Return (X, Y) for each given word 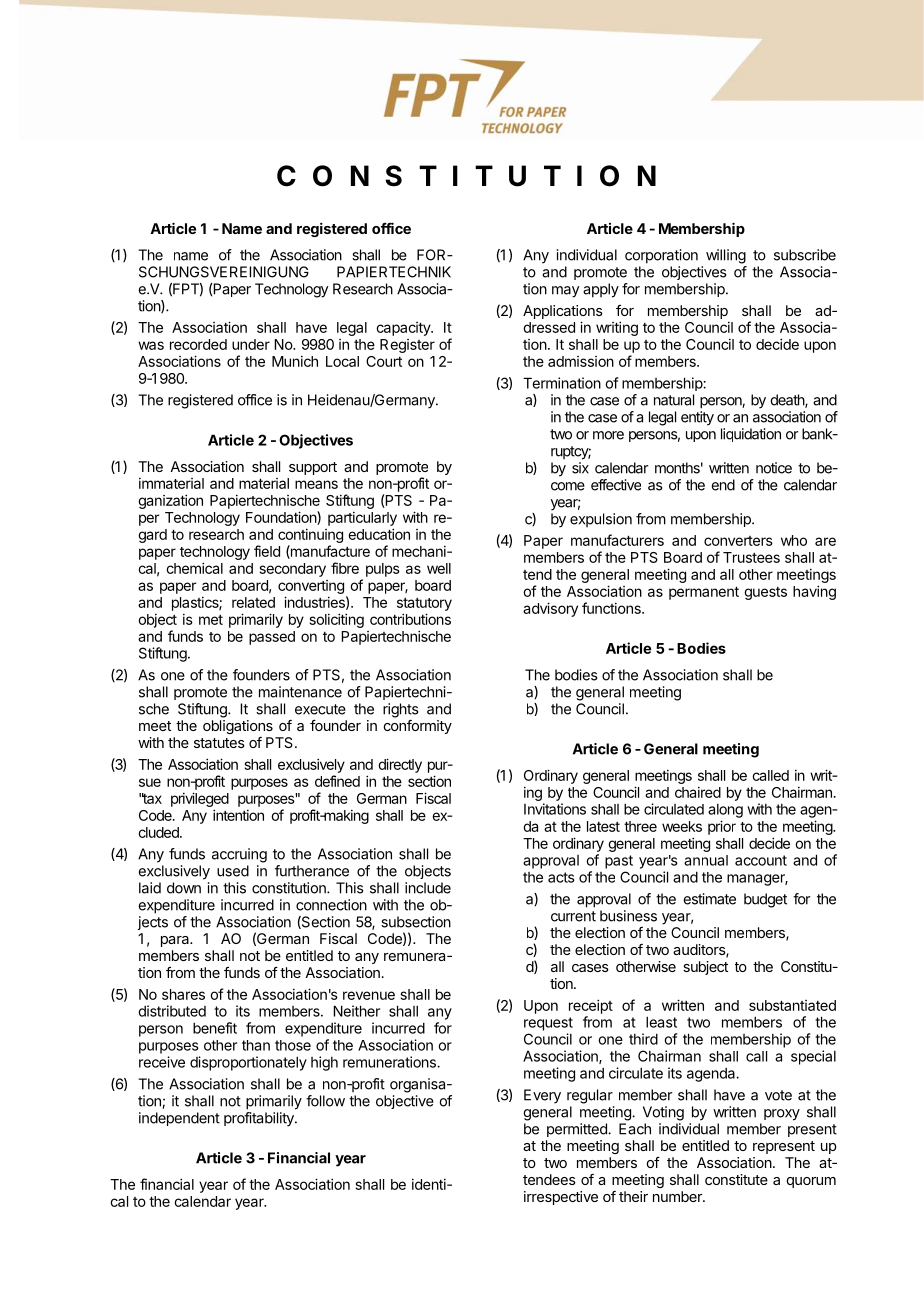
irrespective (561, 1198)
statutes (219, 743)
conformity (418, 727)
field (267, 551)
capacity (404, 329)
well (439, 568)
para (176, 941)
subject (705, 968)
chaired (698, 792)
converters (738, 541)
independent (179, 1119)
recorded (198, 344)
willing (726, 256)
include (428, 888)
